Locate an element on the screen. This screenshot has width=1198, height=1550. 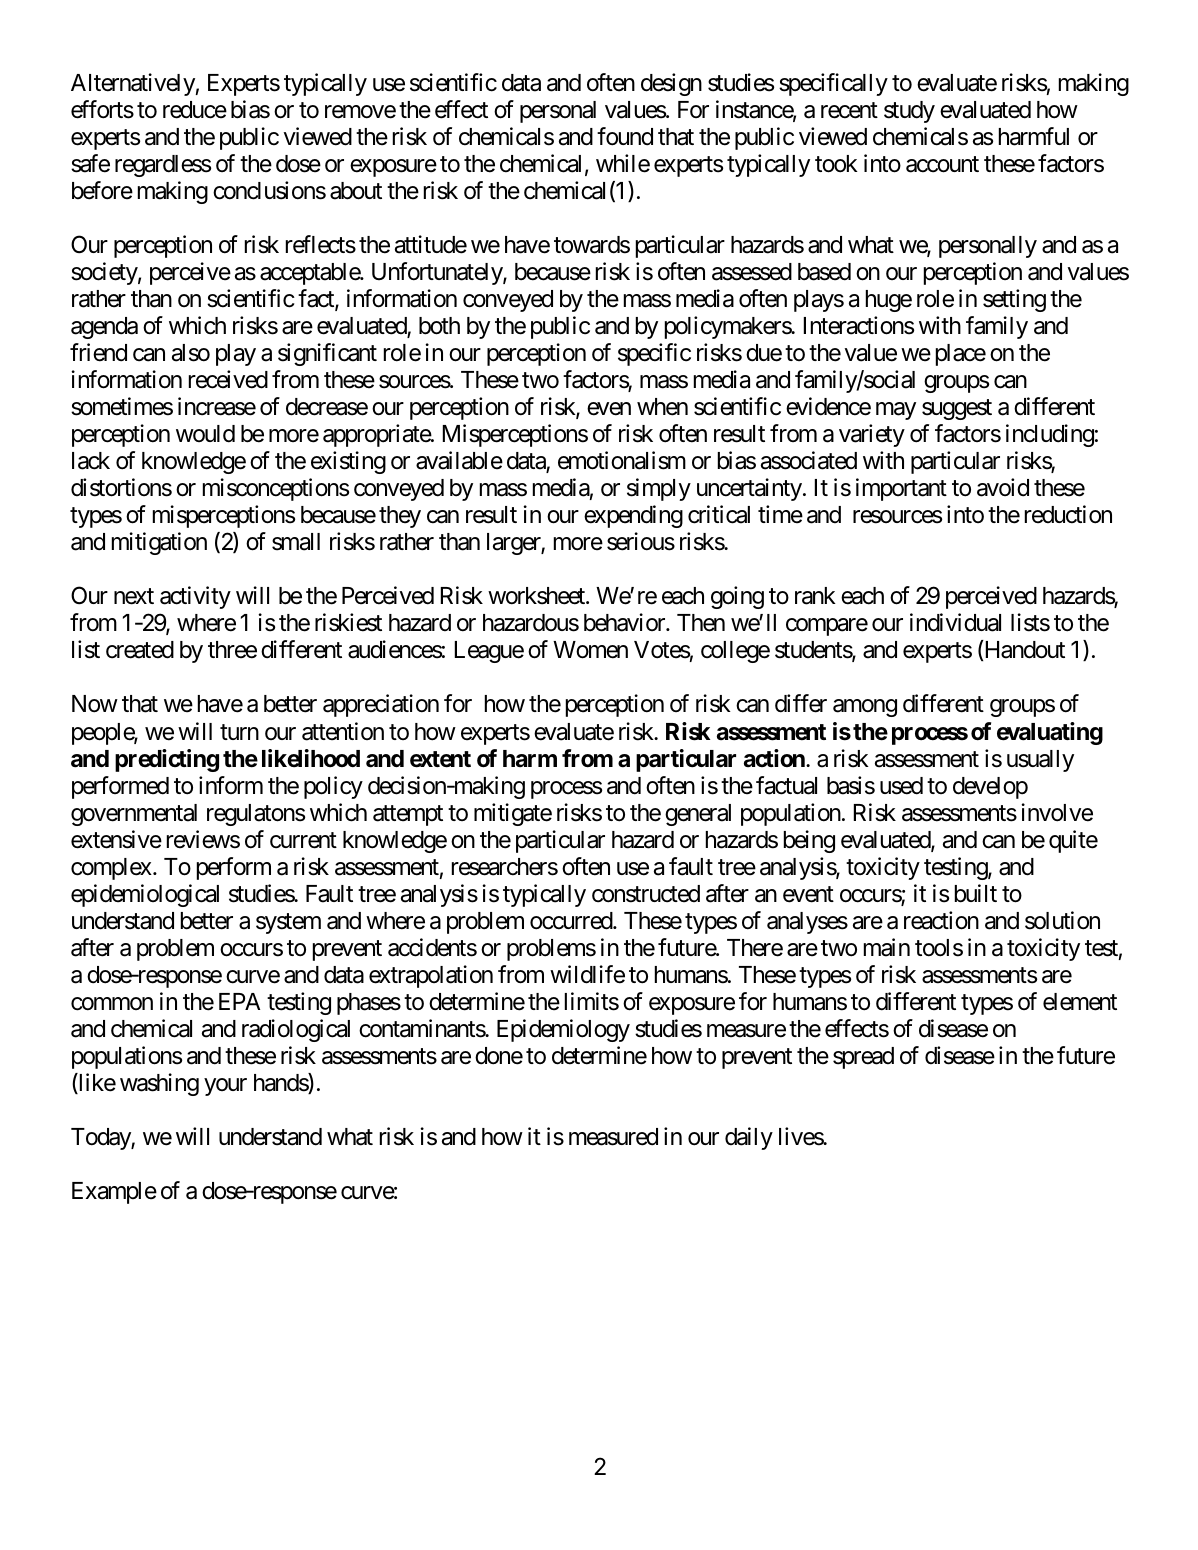
your is located at coordinates (225, 1087).
